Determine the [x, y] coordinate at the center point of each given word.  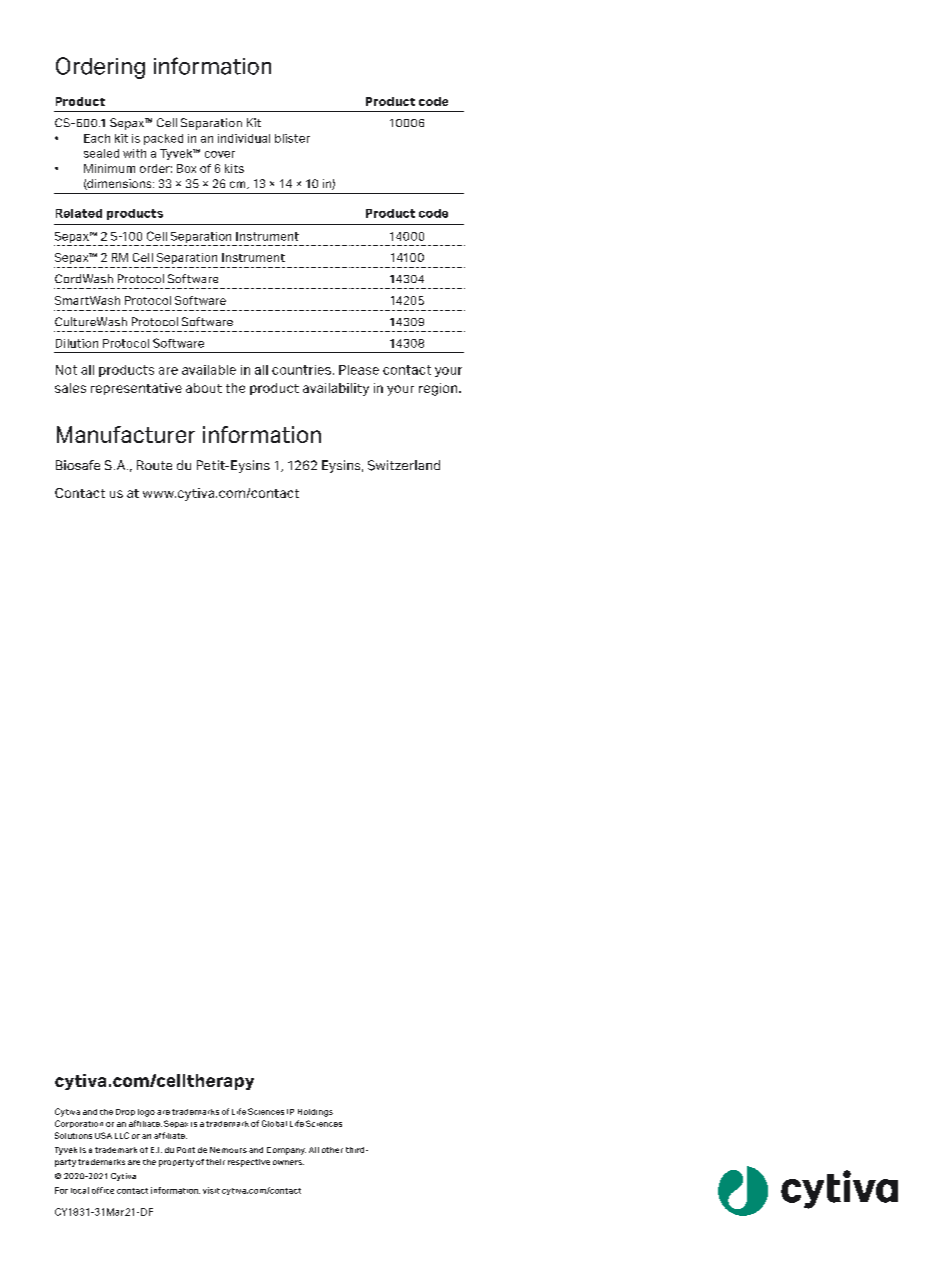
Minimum [109, 168]
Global [274, 1123]
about [204, 388]
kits [234, 168]
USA [103, 1135]
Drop [125, 1112]
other [332, 1150]
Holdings [315, 1113]
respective [249, 1163]
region [439, 389]
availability [336, 389]
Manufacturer [126, 434]
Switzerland [404, 465]
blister [292, 138]
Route [154, 465]
